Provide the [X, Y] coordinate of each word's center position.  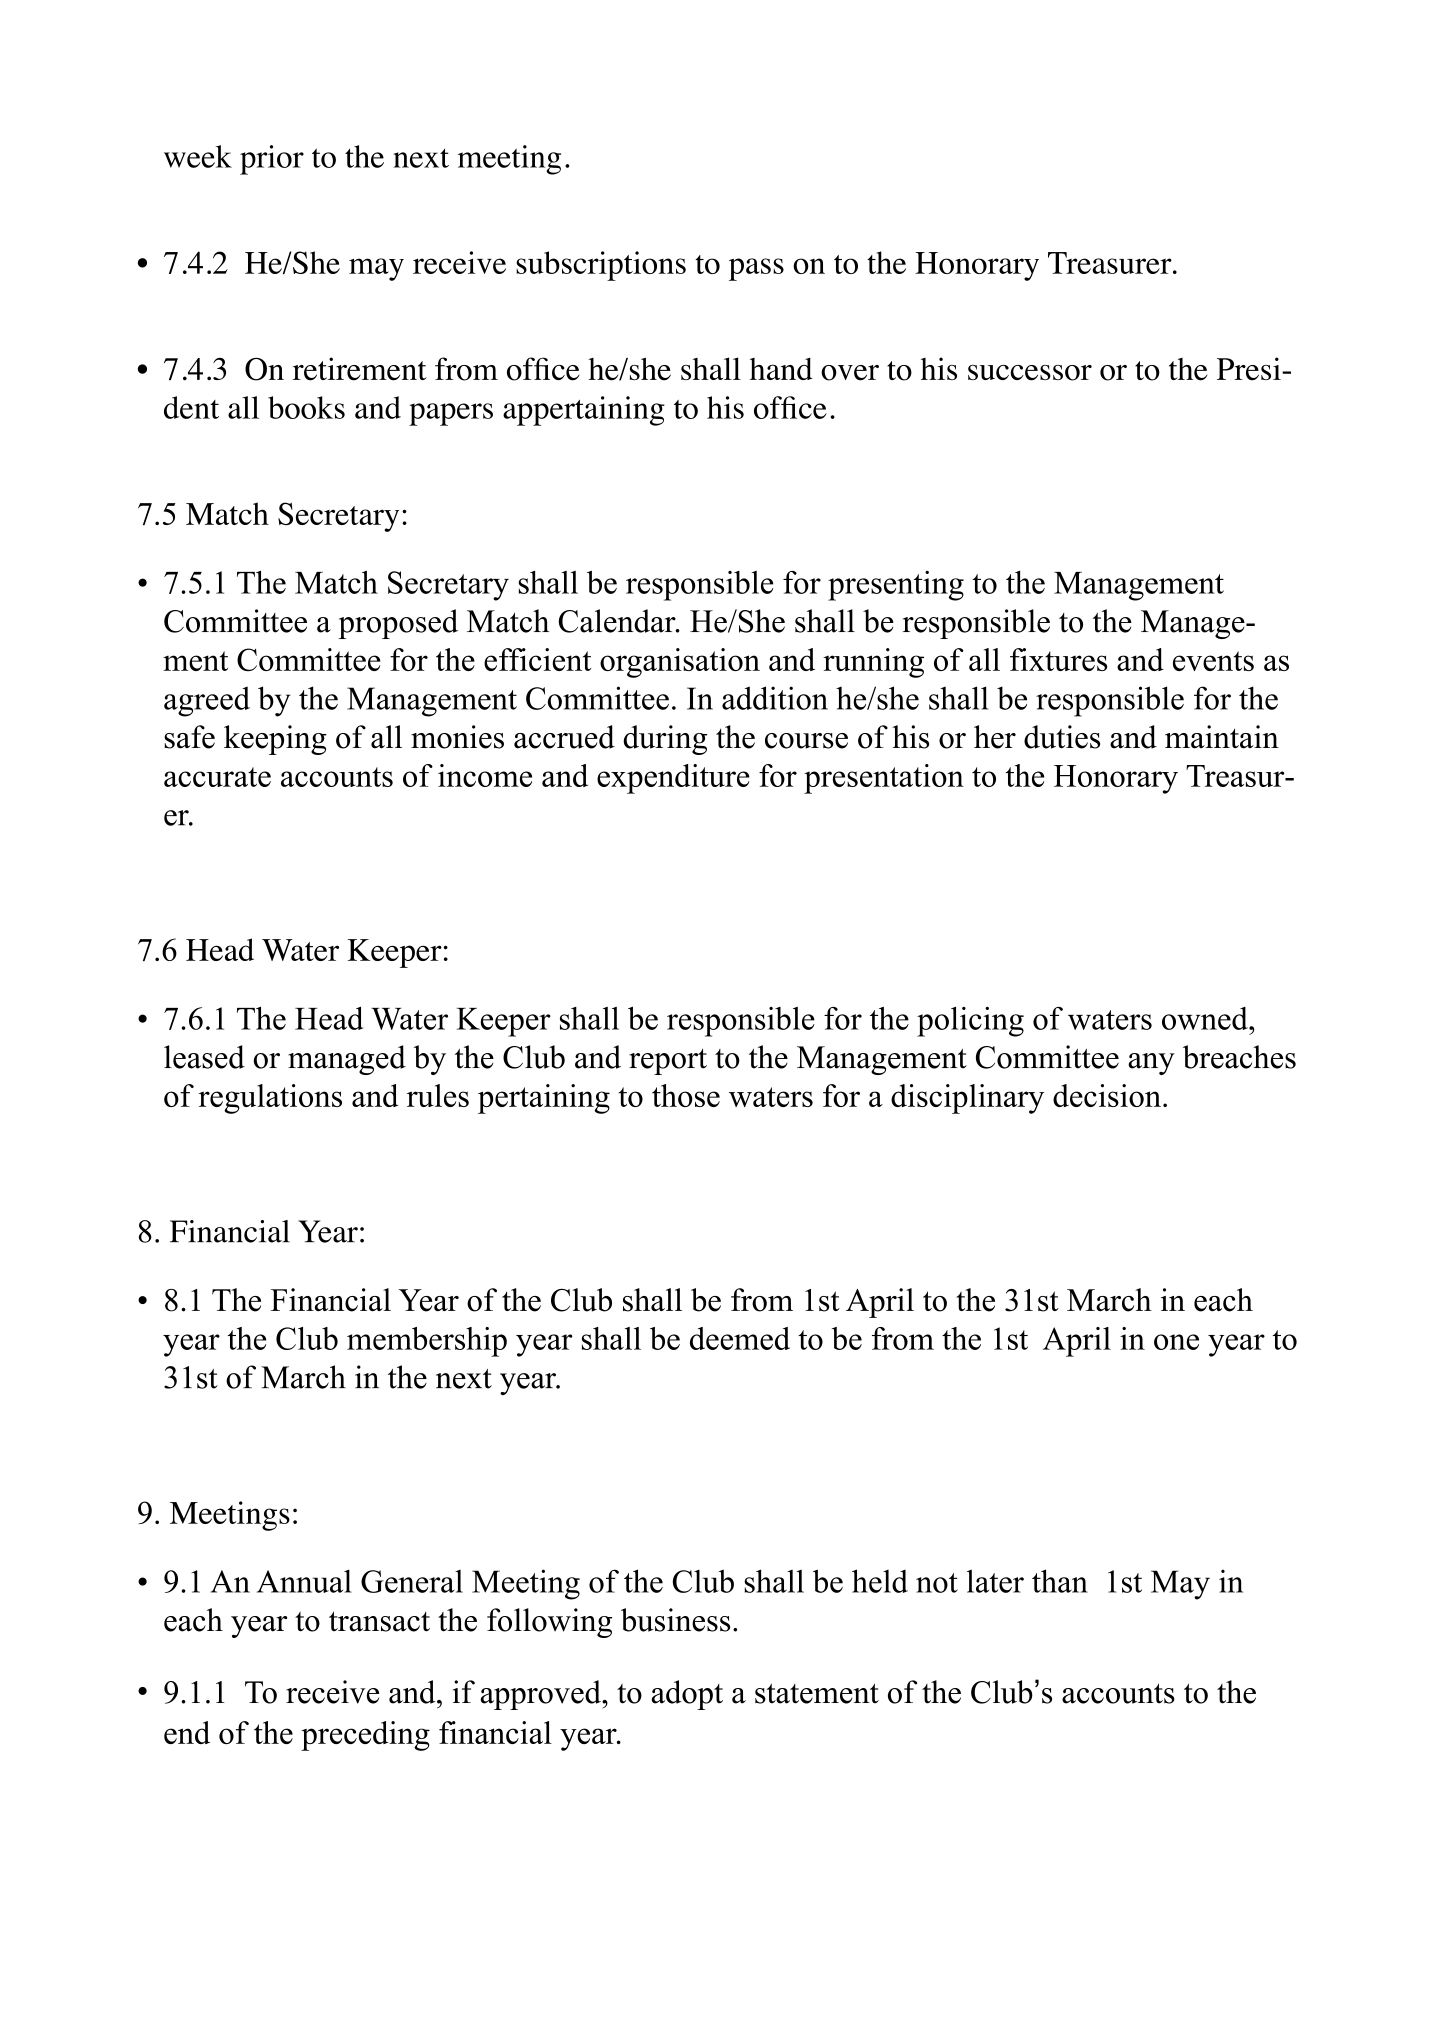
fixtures [1058, 659]
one [1176, 1342]
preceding [365, 1736]
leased [204, 1057]
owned [1206, 1018]
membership [427, 1342]
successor [1030, 373]
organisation [680, 663]
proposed [398, 624]
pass [756, 269]
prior [272, 160]
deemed [740, 1338]
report [668, 1062]
